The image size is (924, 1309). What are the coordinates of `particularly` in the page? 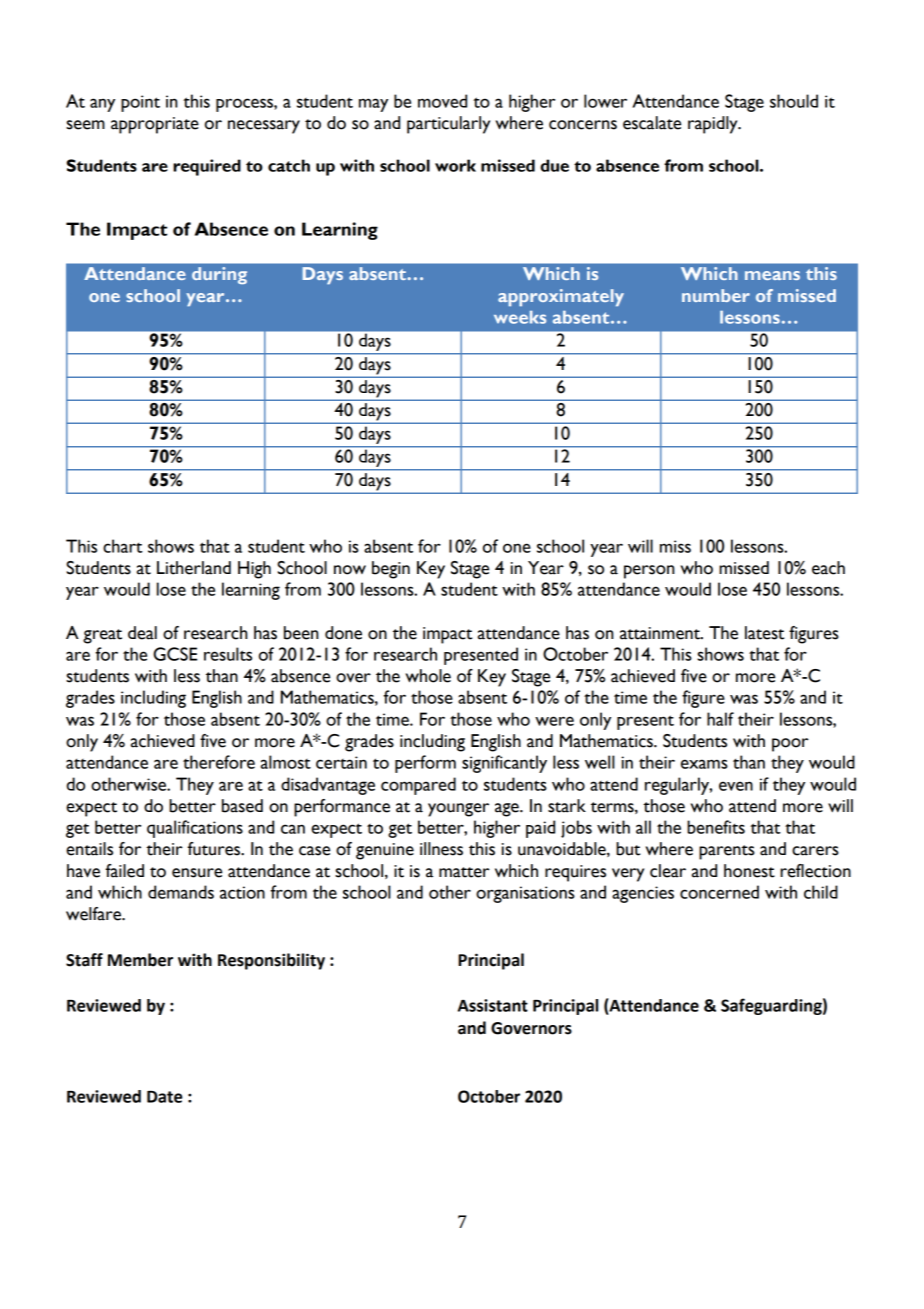 It's located at (448, 125).
